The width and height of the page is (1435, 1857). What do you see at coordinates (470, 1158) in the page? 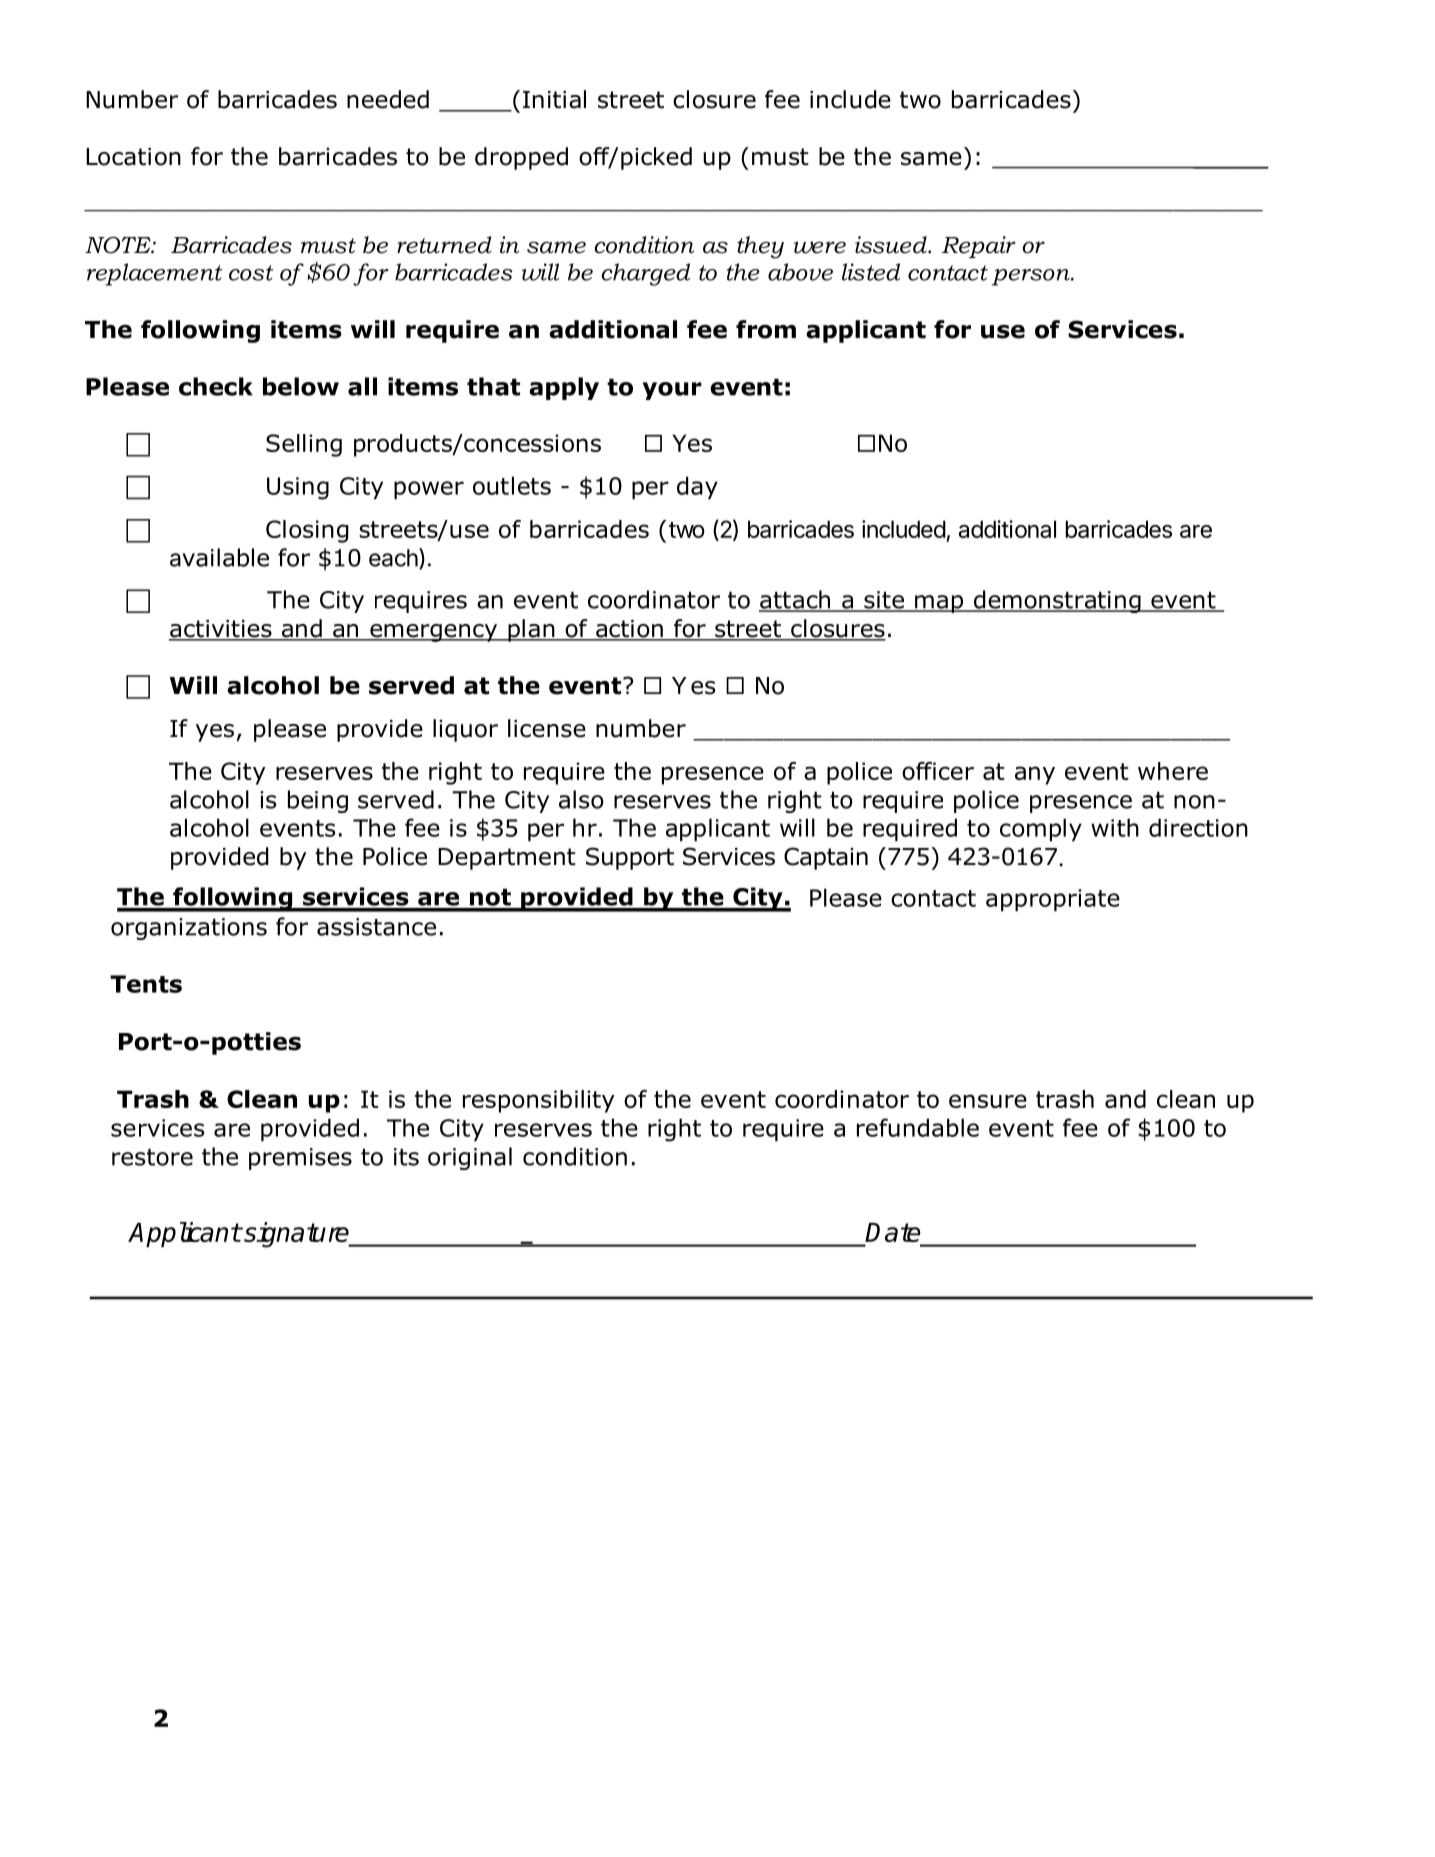
I see `original` at bounding box center [470, 1158].
